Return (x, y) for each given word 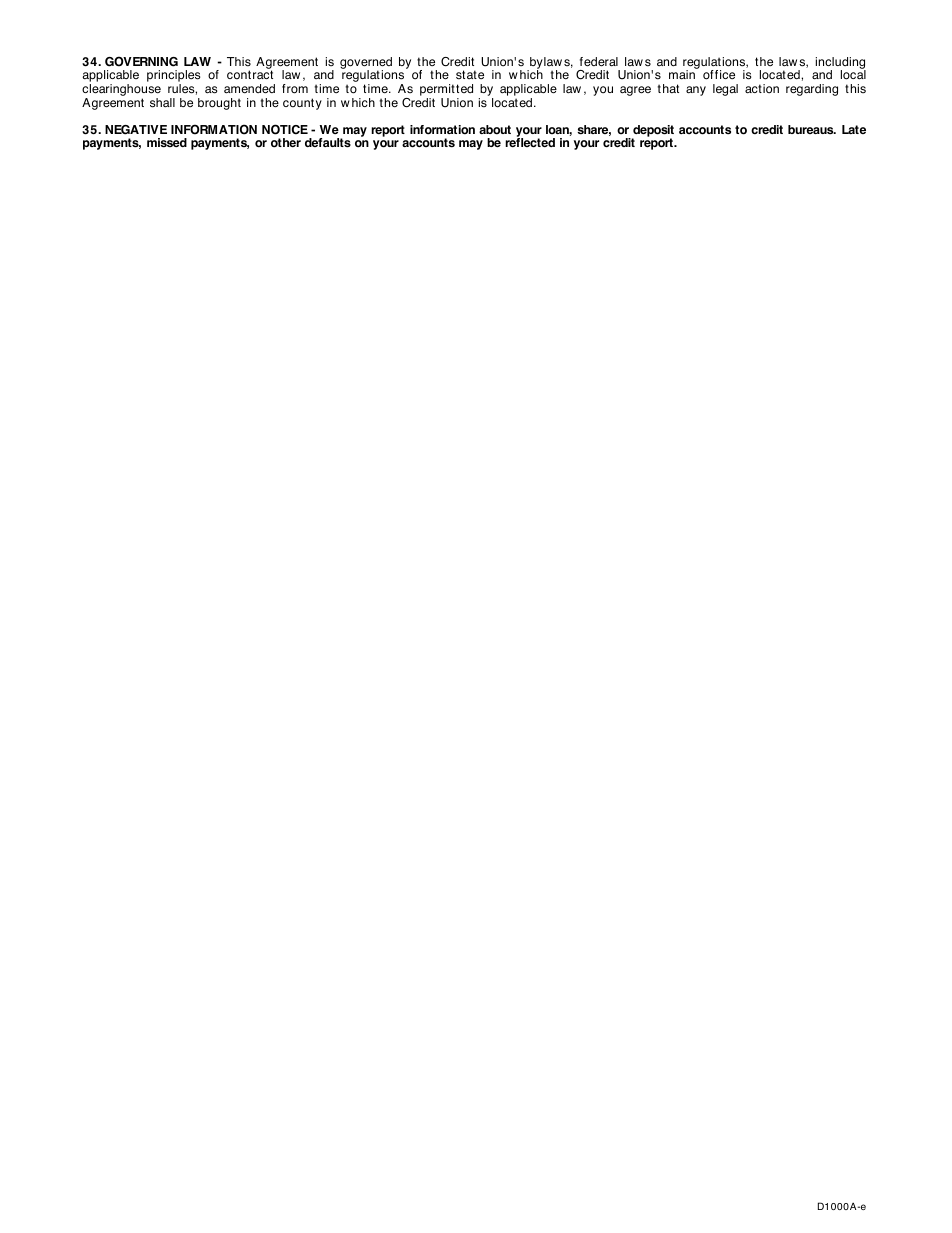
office (719, 75)
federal (599, 62)
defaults (328, 143)
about (495, 130)
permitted (446, 90)
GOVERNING (141, 61)
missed (167, 143)
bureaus (812, 130)
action (762, 89)
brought (219, 104)
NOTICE (285, 129)
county (302, 104)
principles (173, 77)
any (696, 91)
